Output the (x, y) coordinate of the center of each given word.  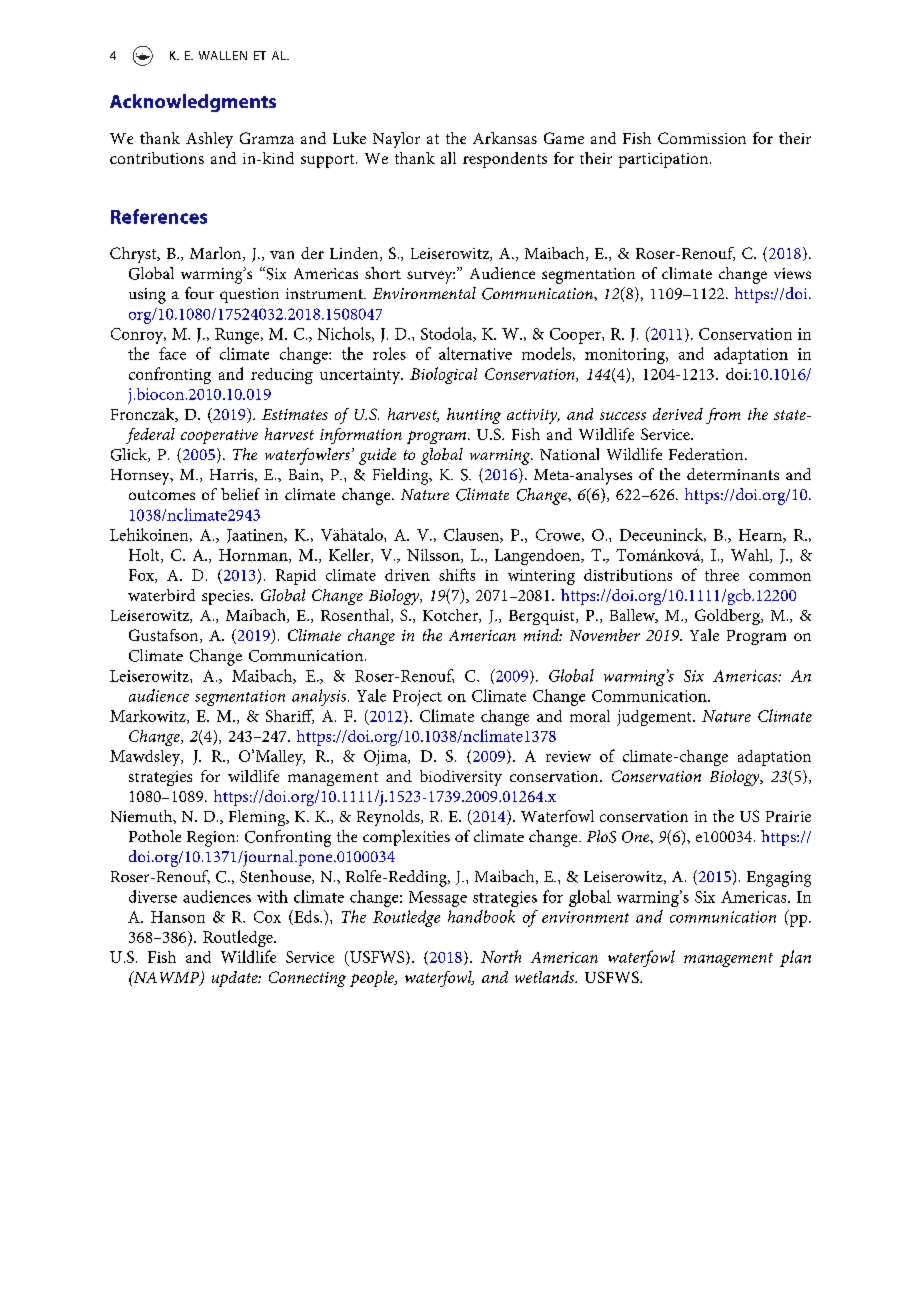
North (501, 956)
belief (240, 494)
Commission (702, 138)
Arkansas (505, 138)
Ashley (209, 140)
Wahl (751, 556)
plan (795, 958)
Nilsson (434, 556)
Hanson (178, 917)
